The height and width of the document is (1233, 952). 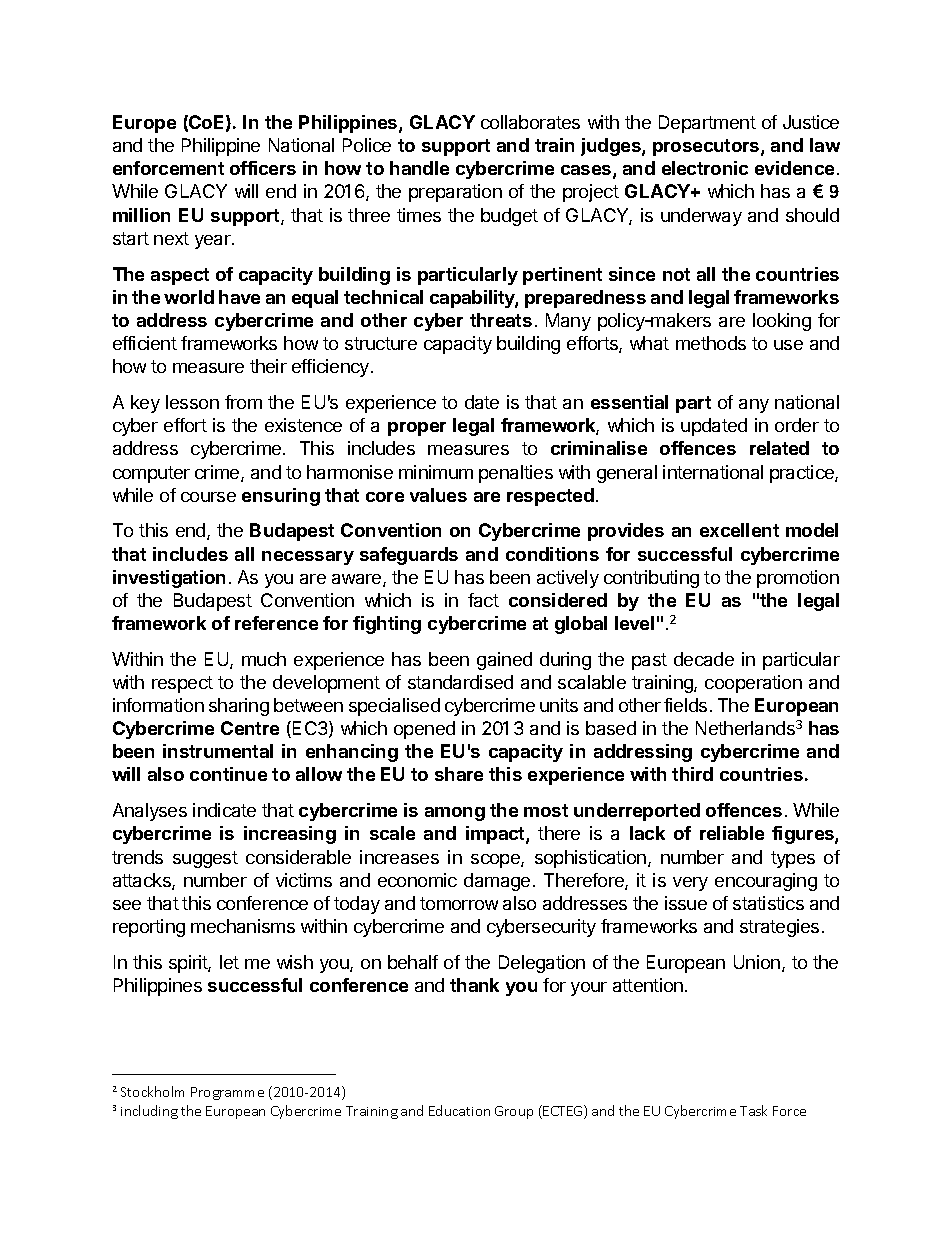 What do you see at coordinates (707, 147) in the document?
I see `prosecutors` at bounding box center [707, 147].
